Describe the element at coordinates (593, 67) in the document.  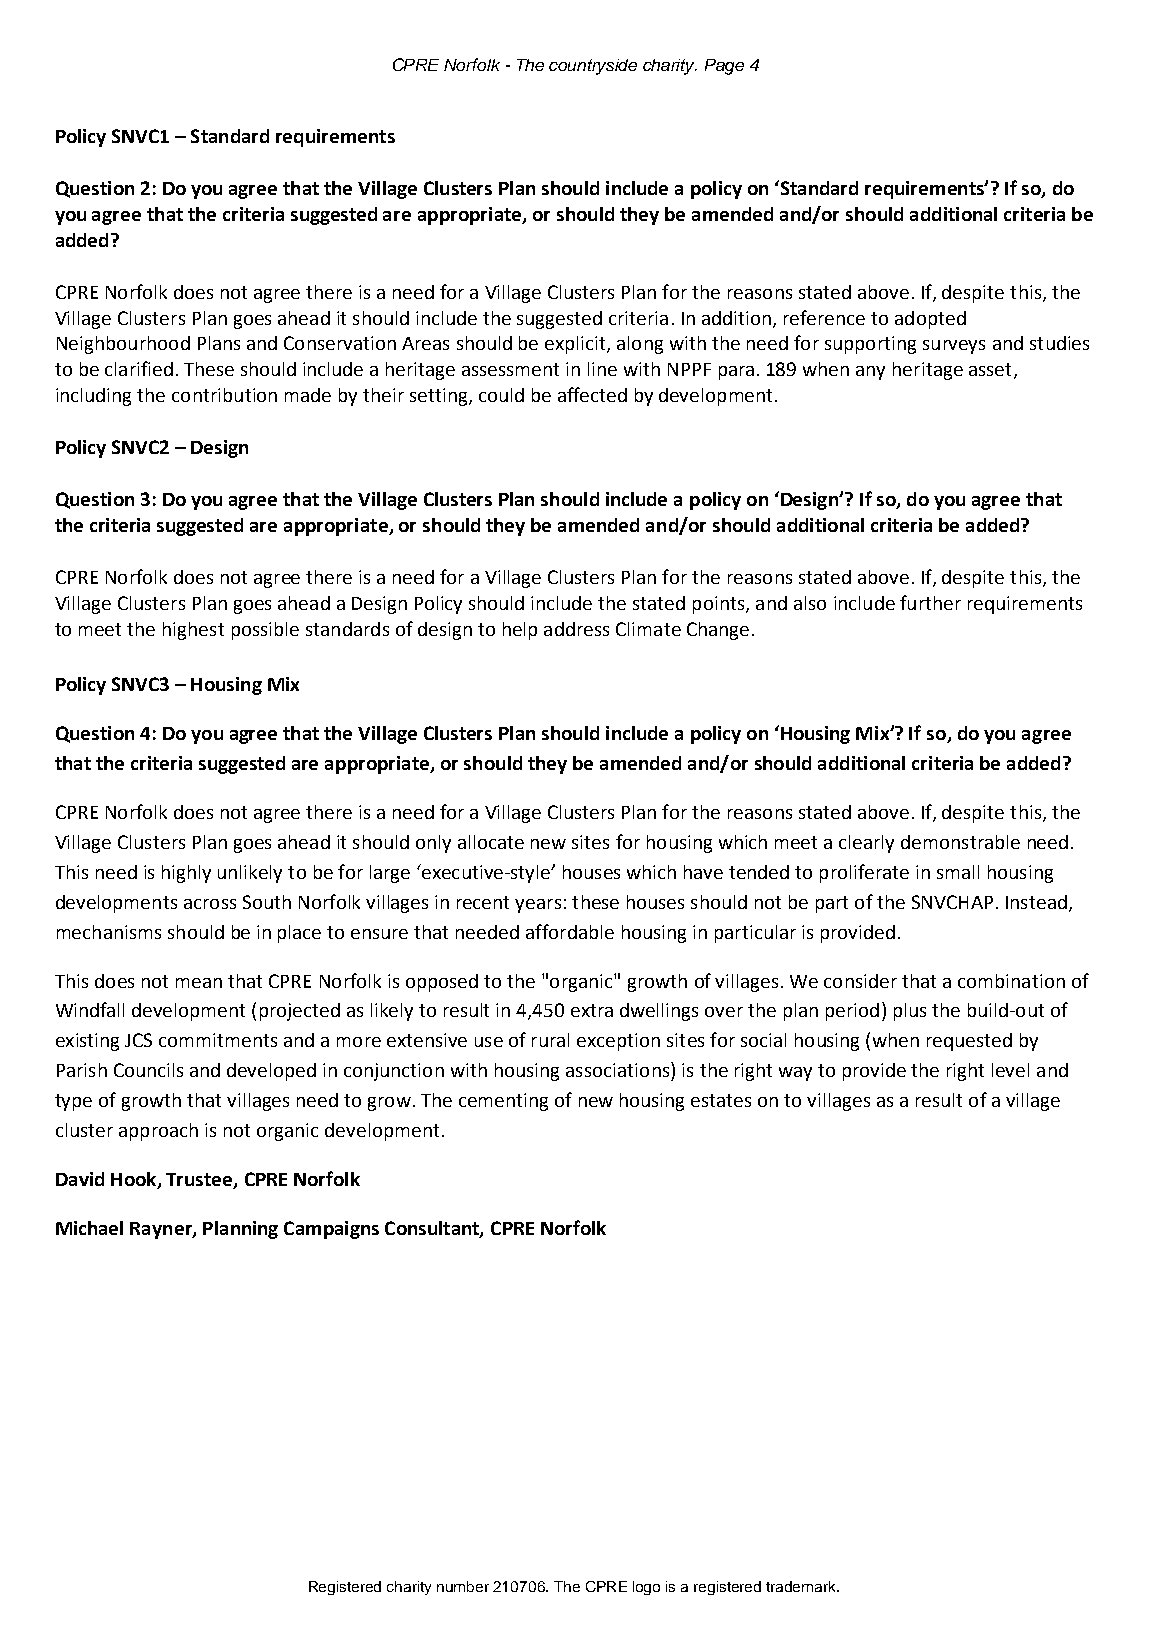
I see `countryside` at that location.
